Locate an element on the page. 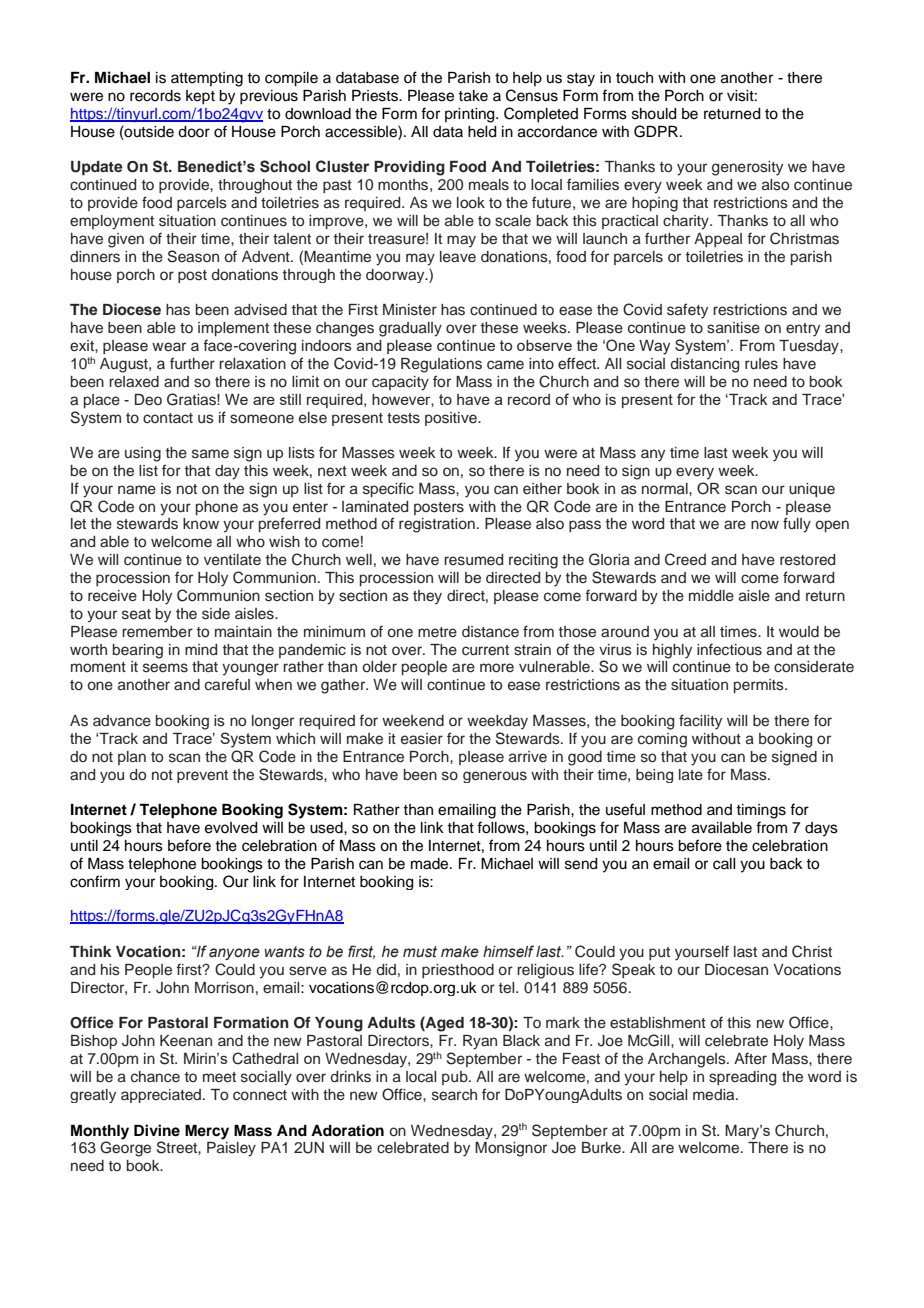 The width and height of the page is (924, 1308). same is located at coordinates (210, 454).
